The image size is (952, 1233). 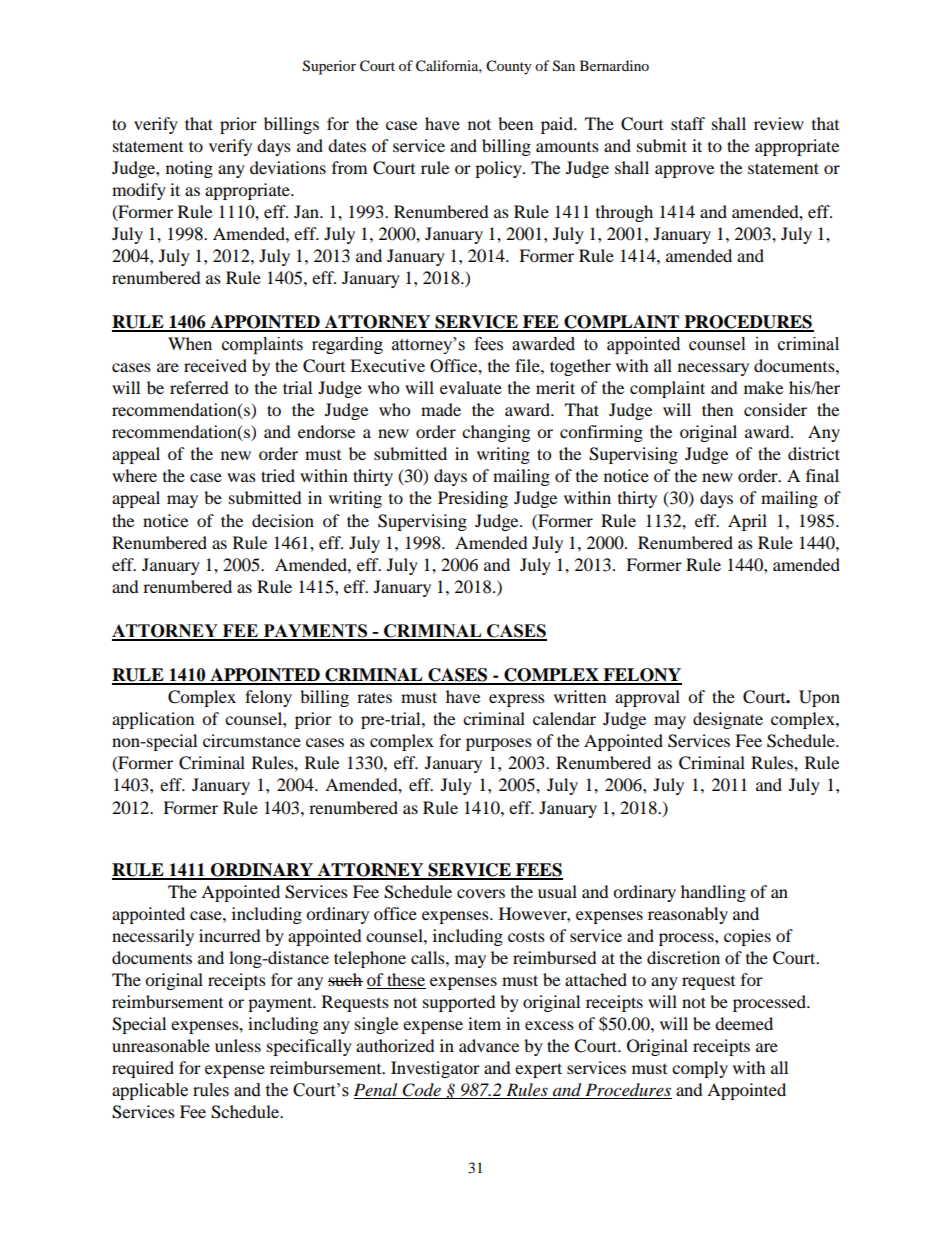 What do you see at coordinates (747, 522) in the screenshot?
I see `April` at bounding box center [747, 522].
